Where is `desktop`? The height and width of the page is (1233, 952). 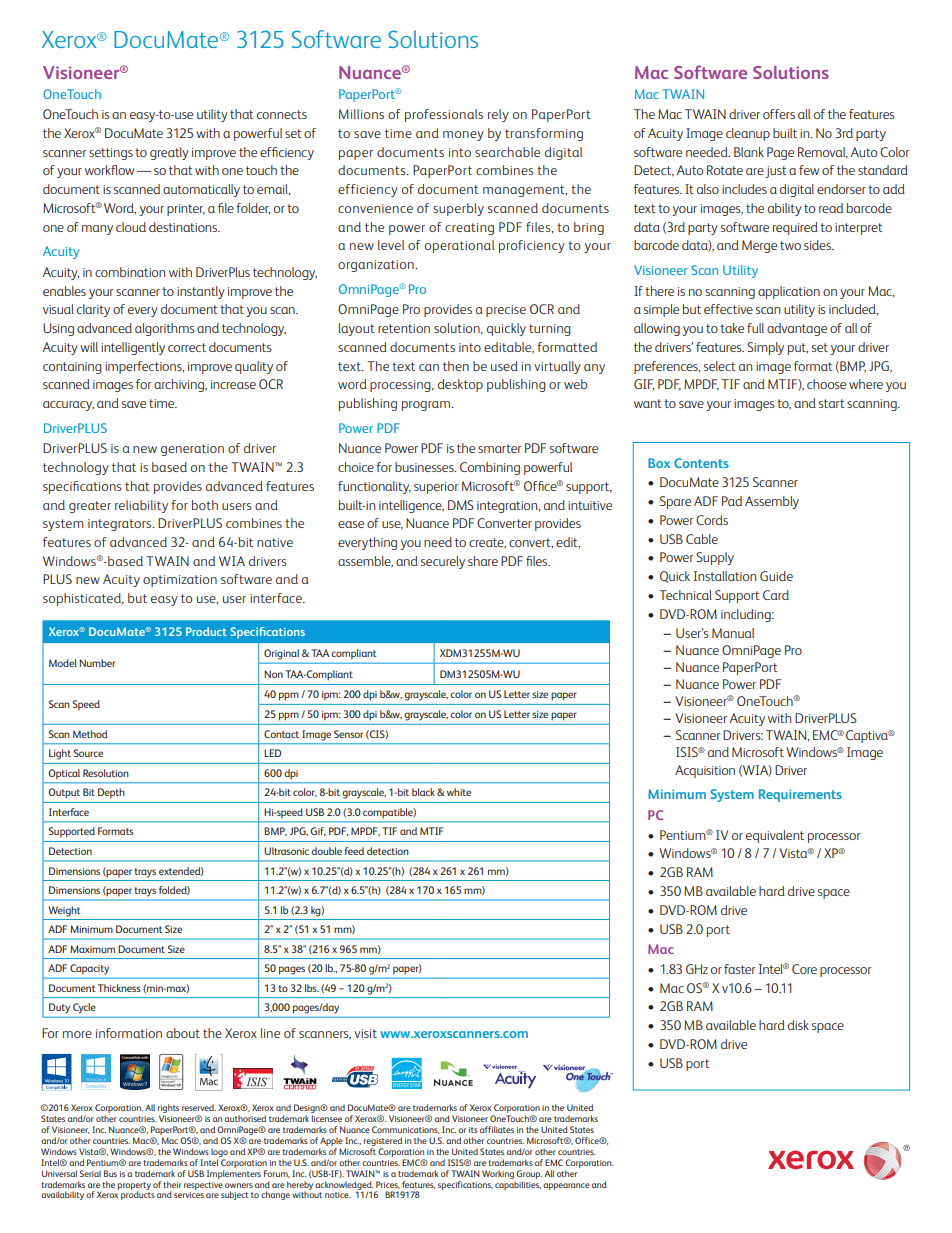
desktop is located at coordinates (460, 385).
